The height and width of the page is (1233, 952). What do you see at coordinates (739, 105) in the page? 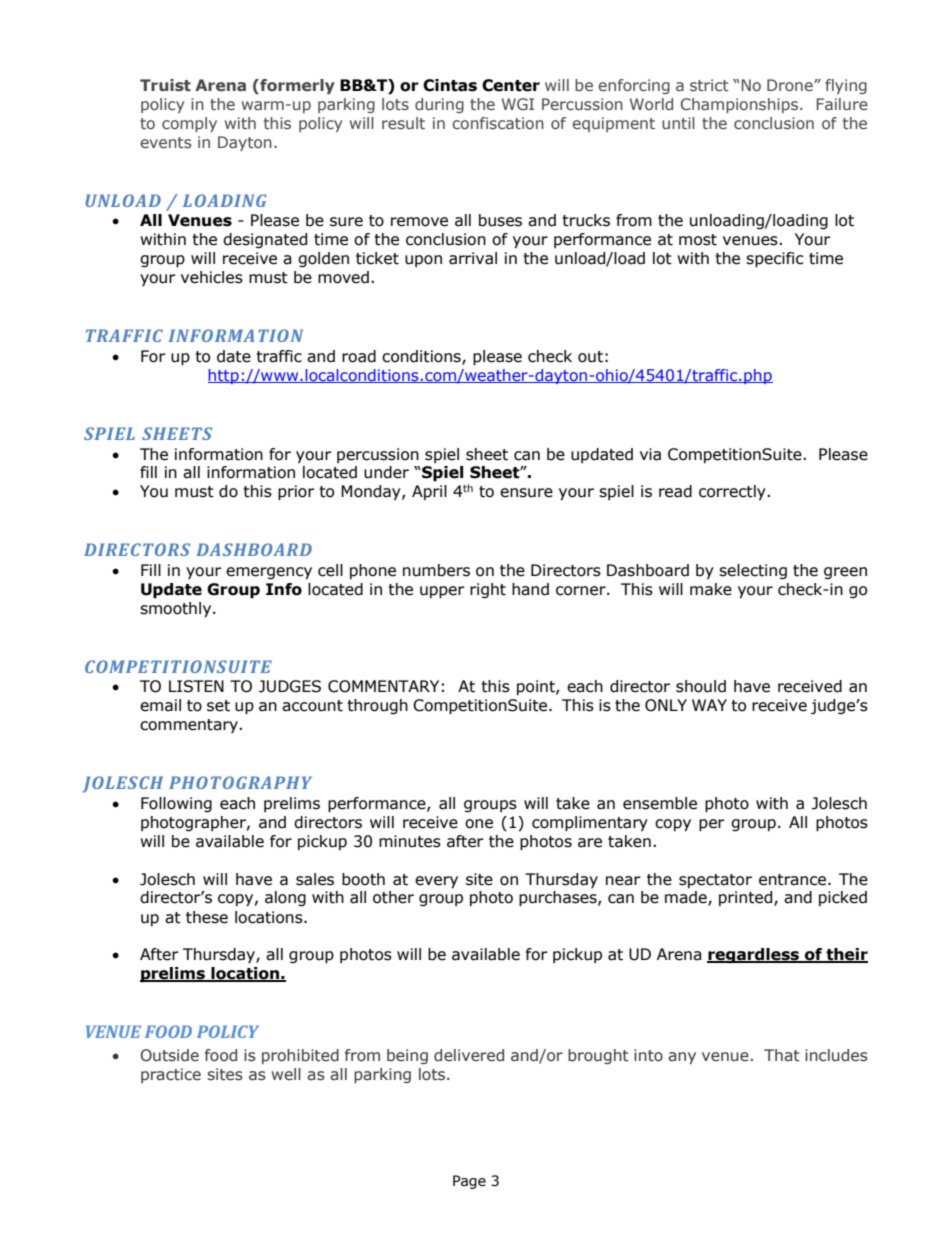
I see `Championships` at bounding box center [739, 105].
